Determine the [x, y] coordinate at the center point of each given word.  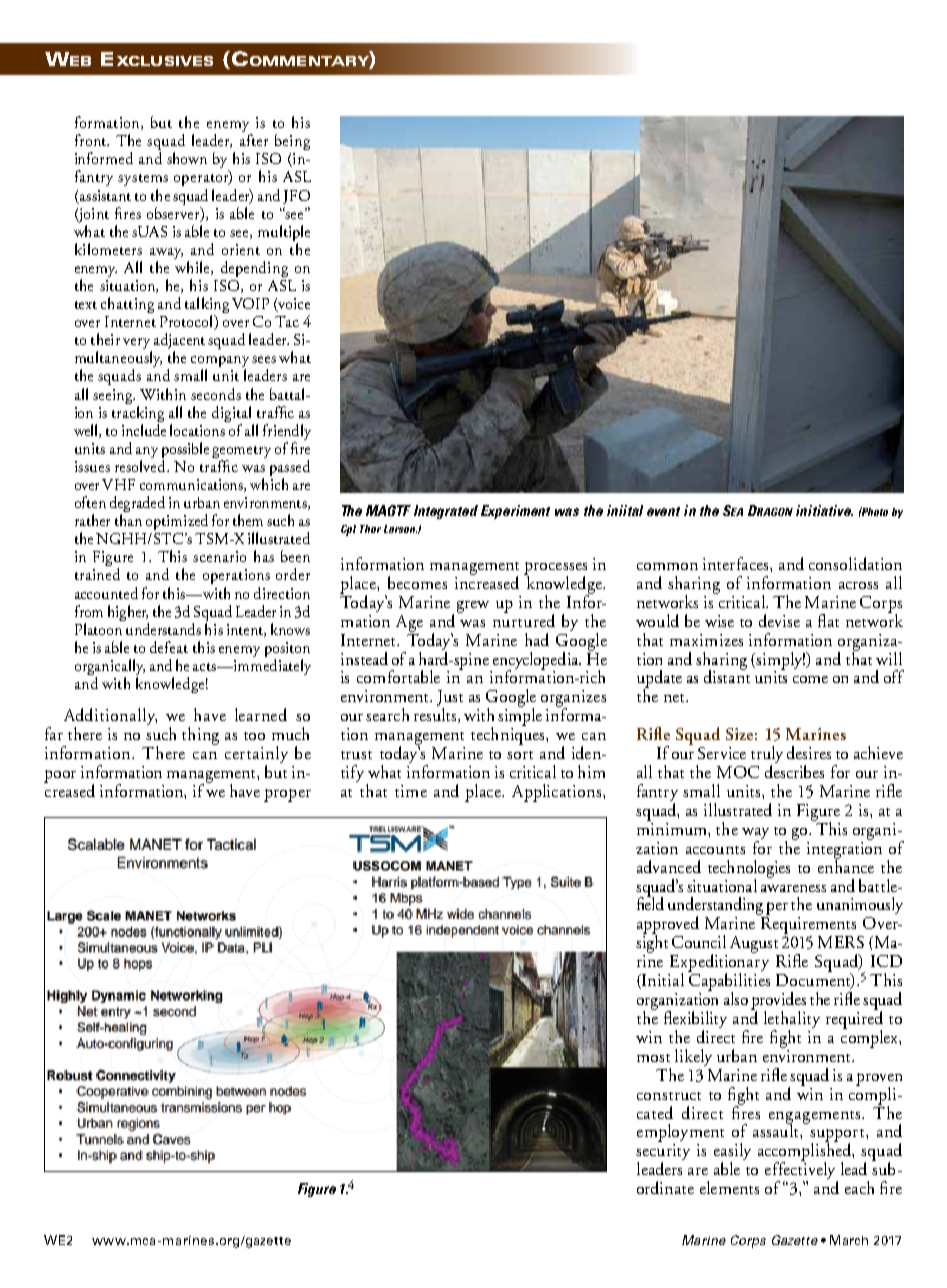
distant [727, 675]
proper [287, 795]
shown [187, 158]
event [663, 511]
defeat [169, 647]
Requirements [810, 927]
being [292, 142]
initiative [824, 510]
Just [450, 698]
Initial [662, 981]
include [144, 430]
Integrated [446, 512]
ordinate [665, 1187]
